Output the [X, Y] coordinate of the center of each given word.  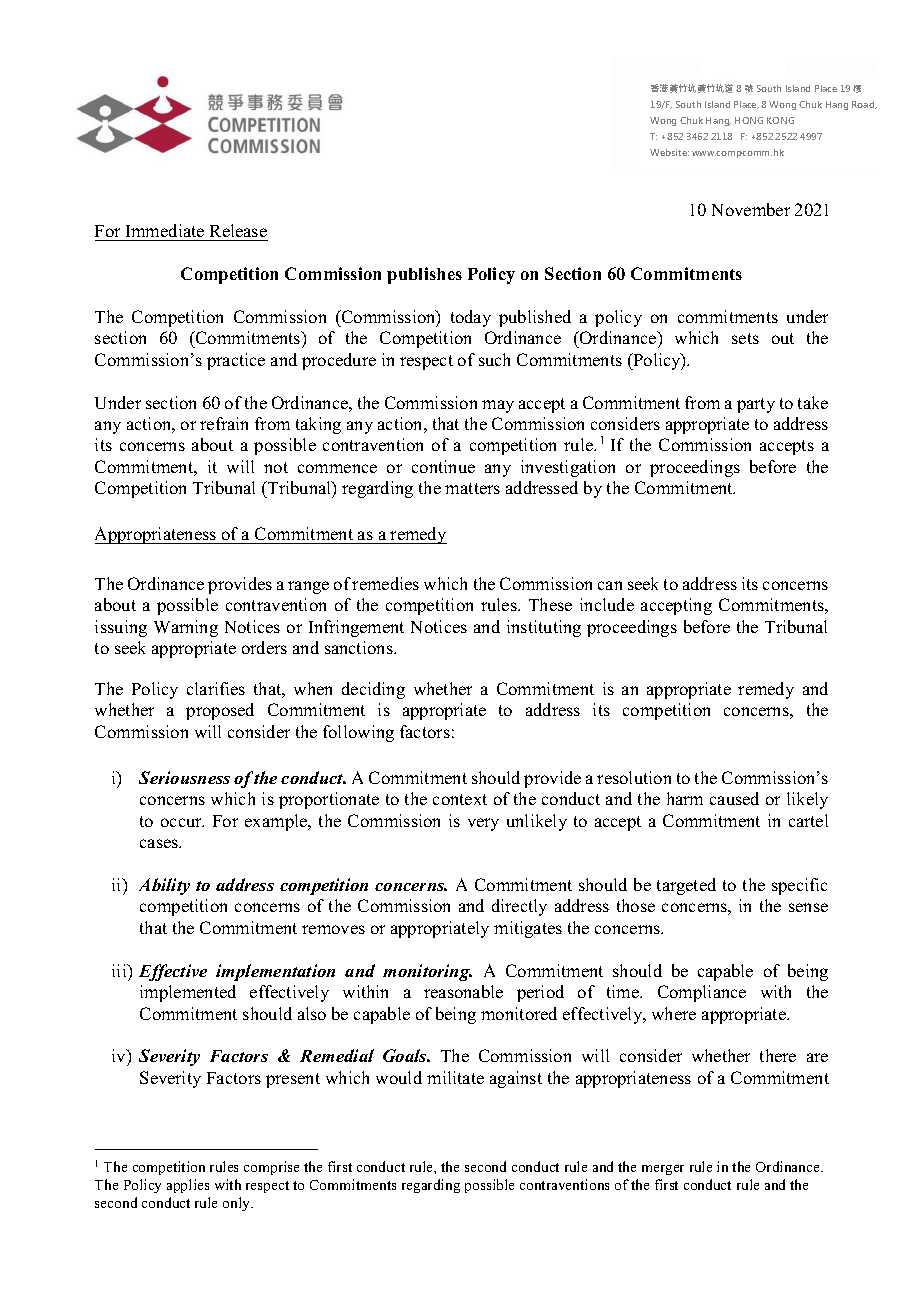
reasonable [463, 991]
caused [734, 798]
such [494, 359]
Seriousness [184, 777]
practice [236, 361]
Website [669, 152]
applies [188, 1186]
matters [472, 488]
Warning [186, 628]
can [610, 585]
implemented [188, 993]
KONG [780, 120]
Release [238, 230]
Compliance [702, 993]
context [460, 799]
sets [745, 338]
